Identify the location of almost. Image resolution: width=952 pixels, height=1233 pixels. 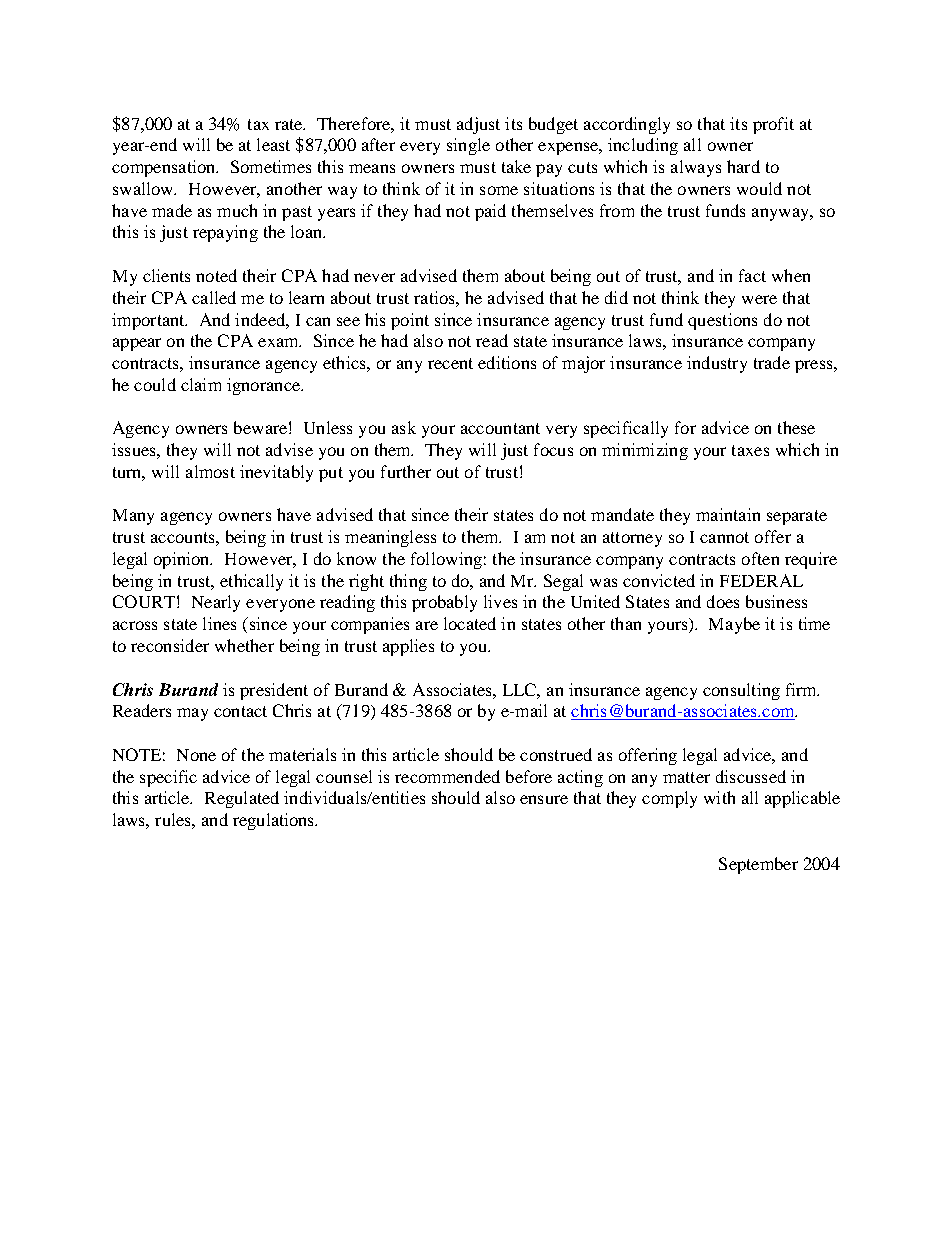
(210, 471).
